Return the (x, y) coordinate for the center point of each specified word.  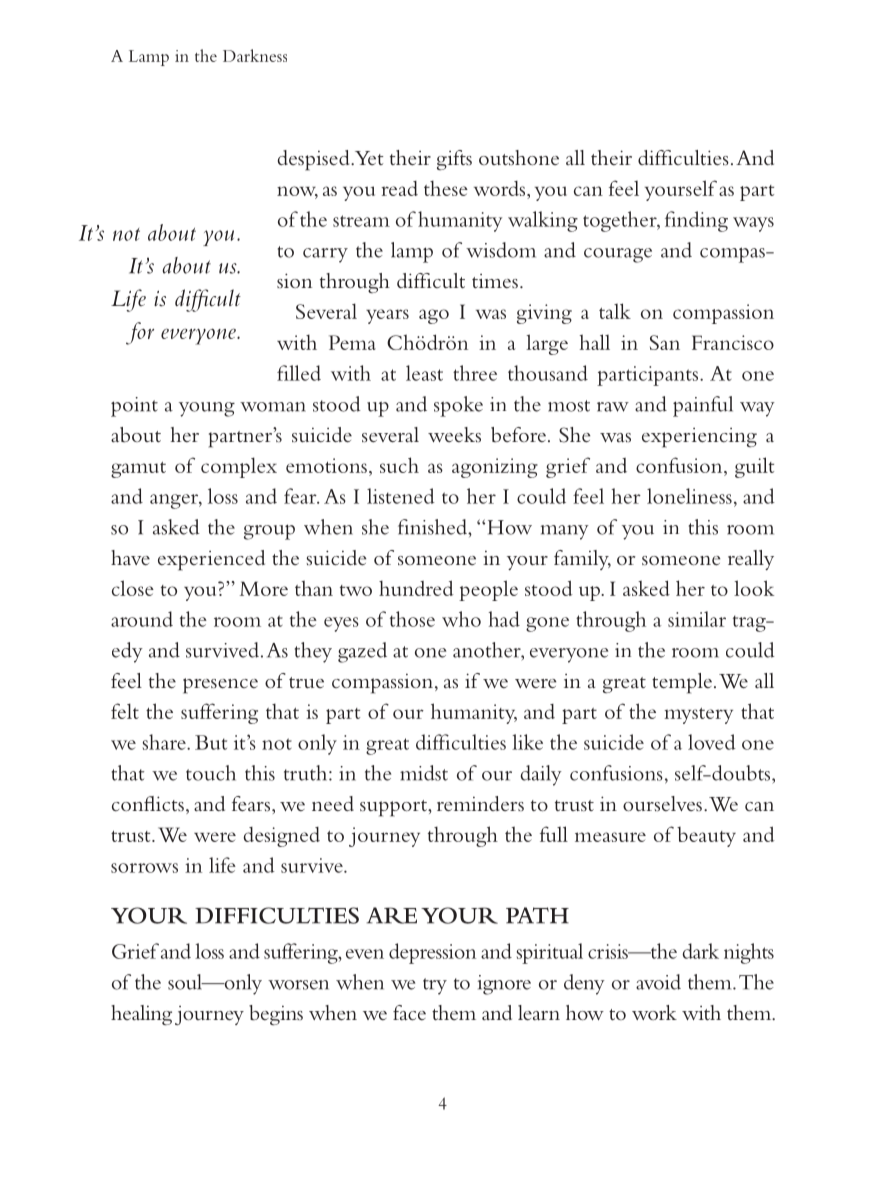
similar (697, 619)
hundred (416, 588)
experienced (211, 560)
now (297, 192)
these (446, 188)
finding (696, 221)
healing (141, 1015)
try (435, 986)
